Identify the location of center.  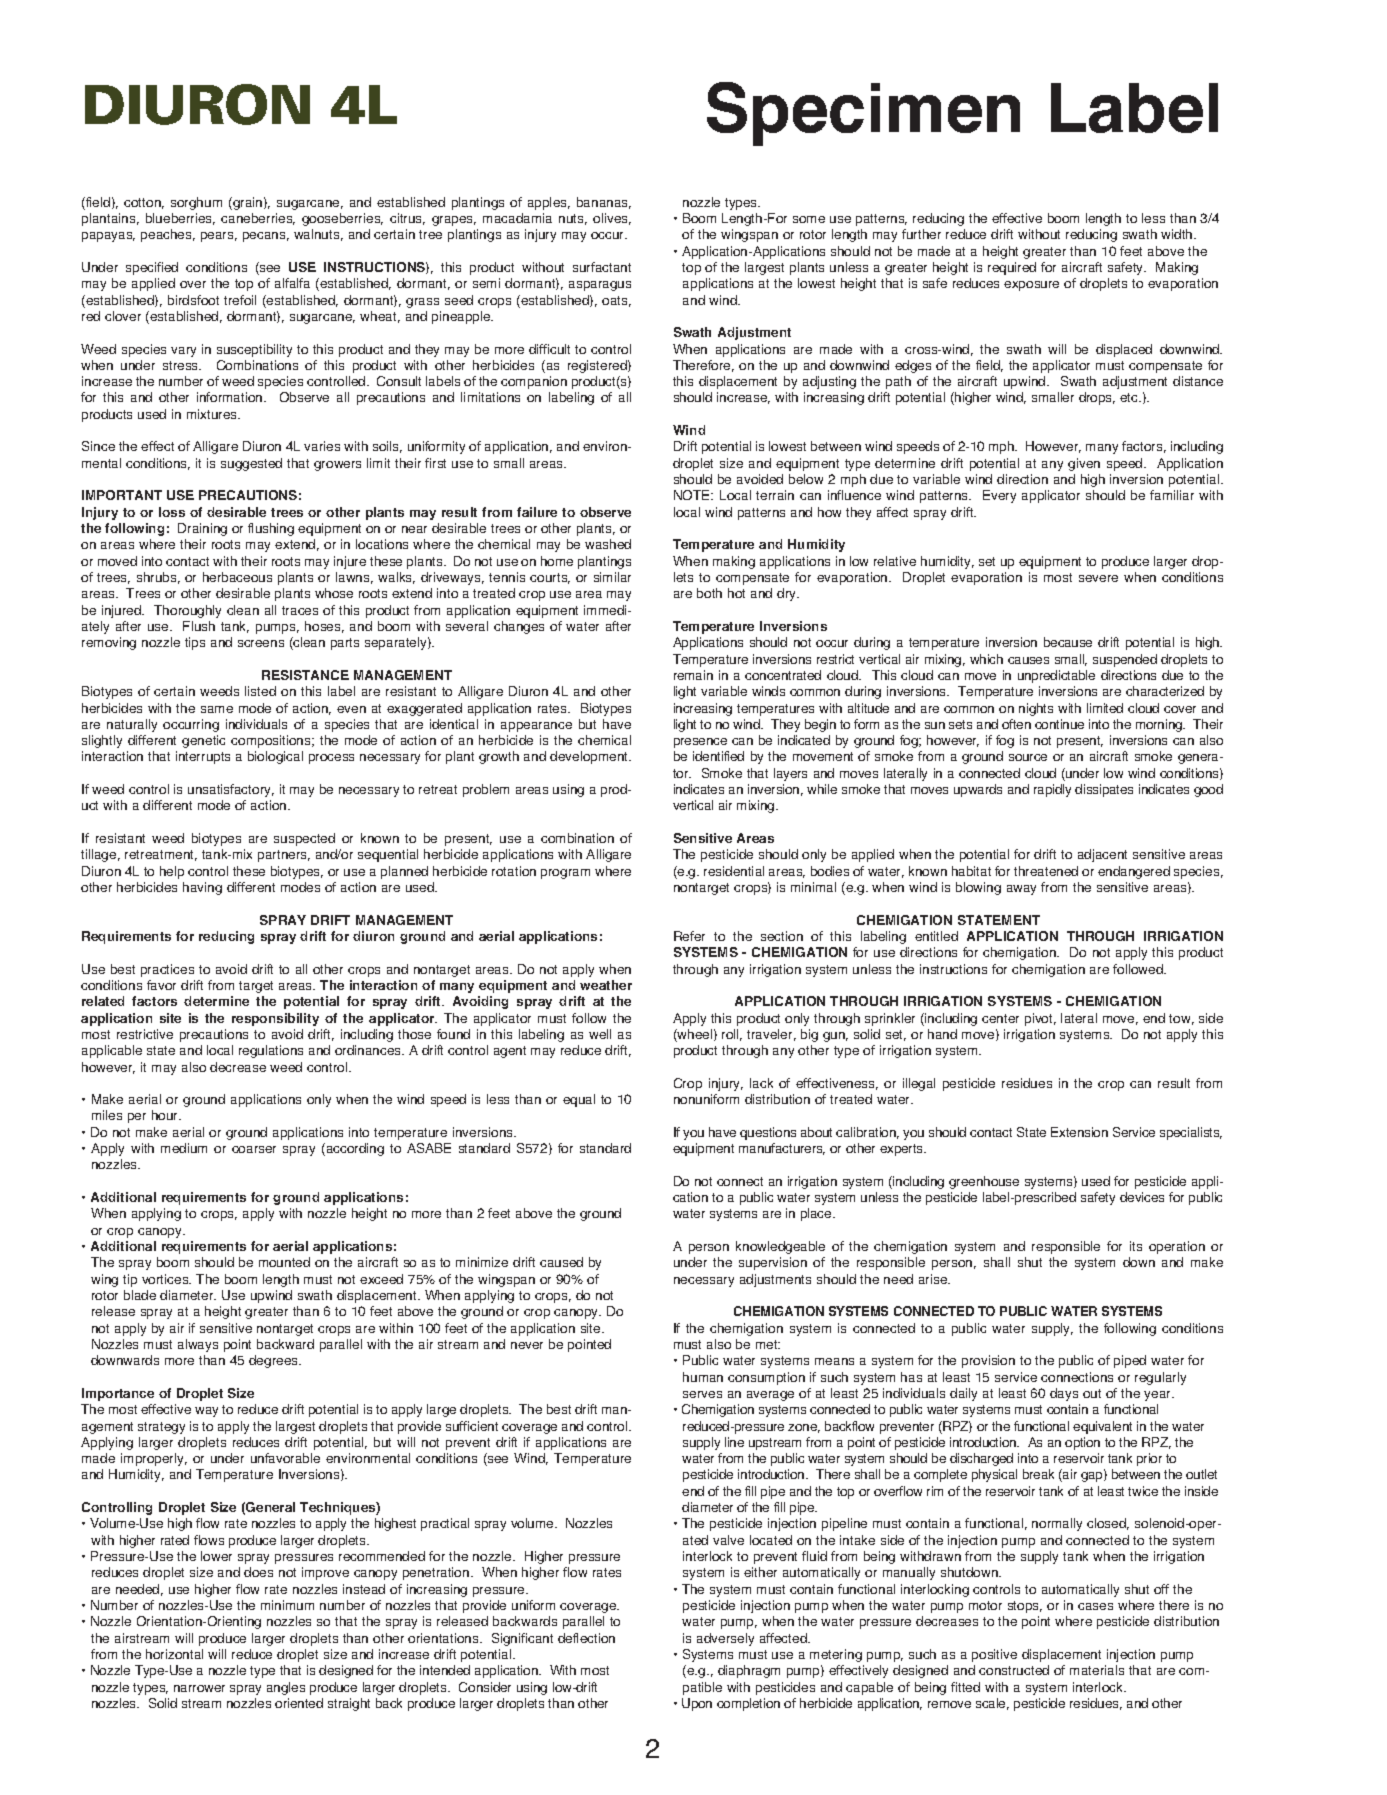
(1000, 1018).
